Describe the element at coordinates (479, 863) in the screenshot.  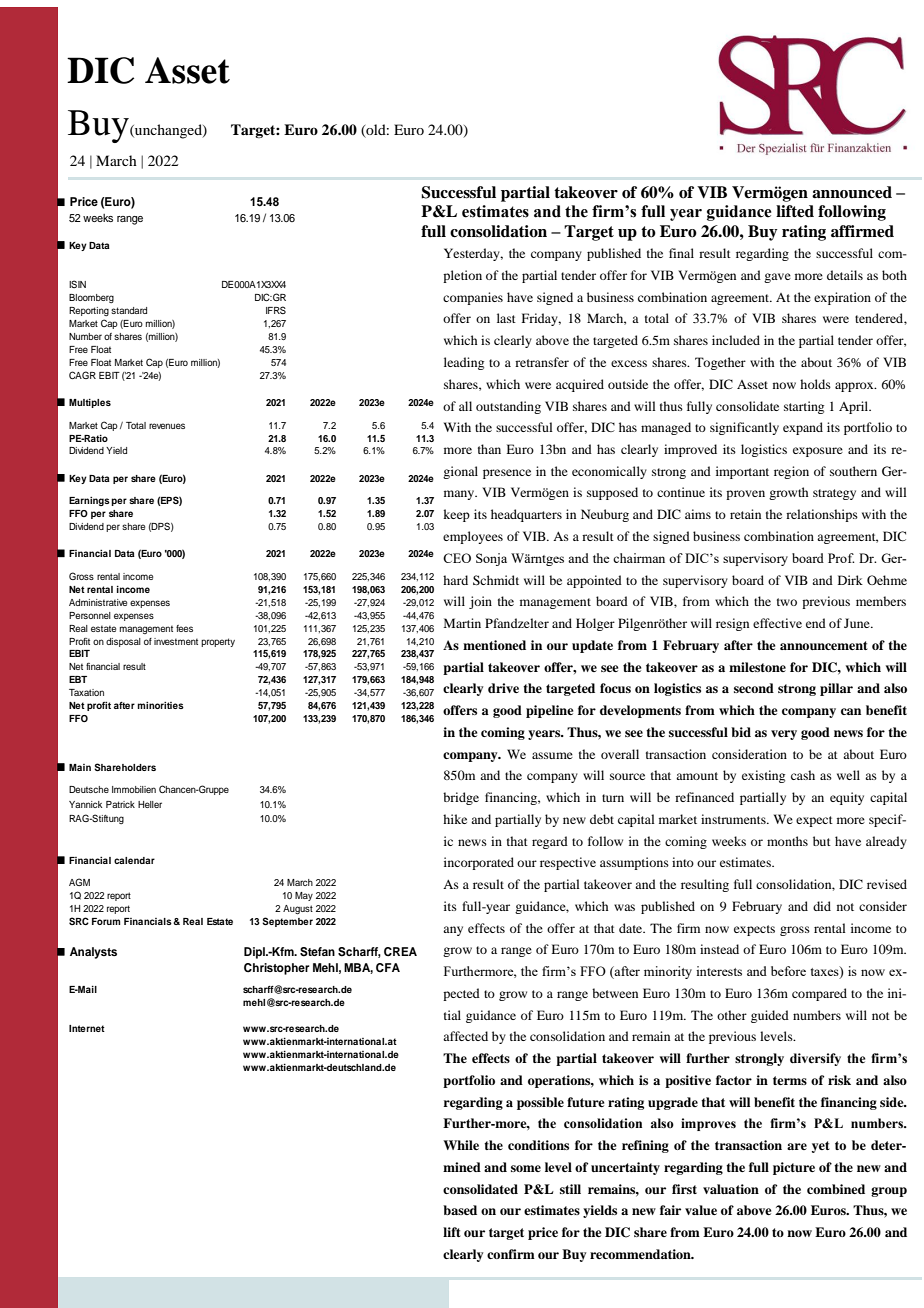
I see `incorporated` at that location.
